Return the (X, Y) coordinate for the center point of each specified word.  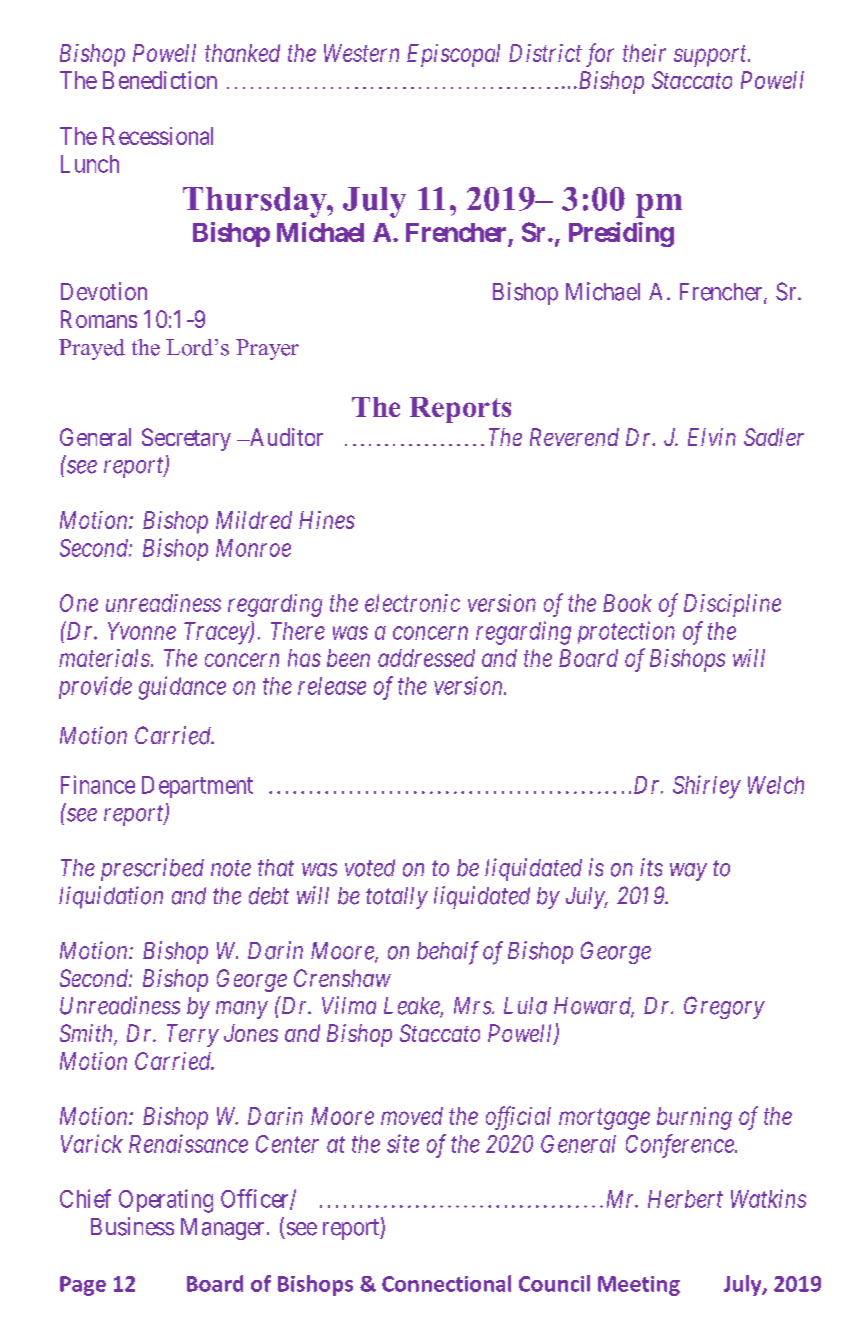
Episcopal (453, 55)
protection (626, 632)
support (711, 56)
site (403, 1143)
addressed (426, 658)
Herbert (685, 1199)
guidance (182, 688)
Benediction (160, 80)
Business (132, 1226)
